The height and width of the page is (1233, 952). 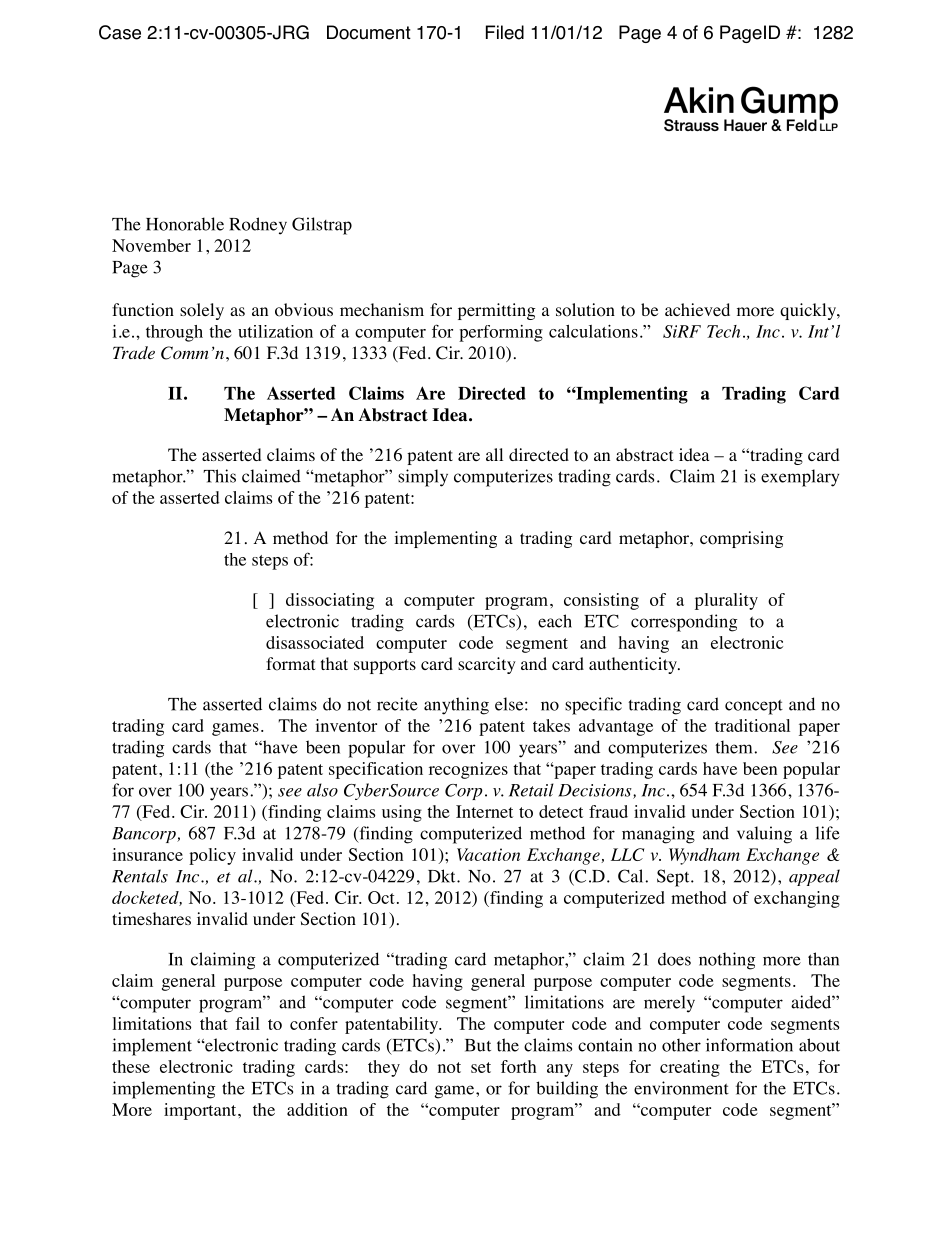 I want to click on Filed, so click(x=505, y=32).
